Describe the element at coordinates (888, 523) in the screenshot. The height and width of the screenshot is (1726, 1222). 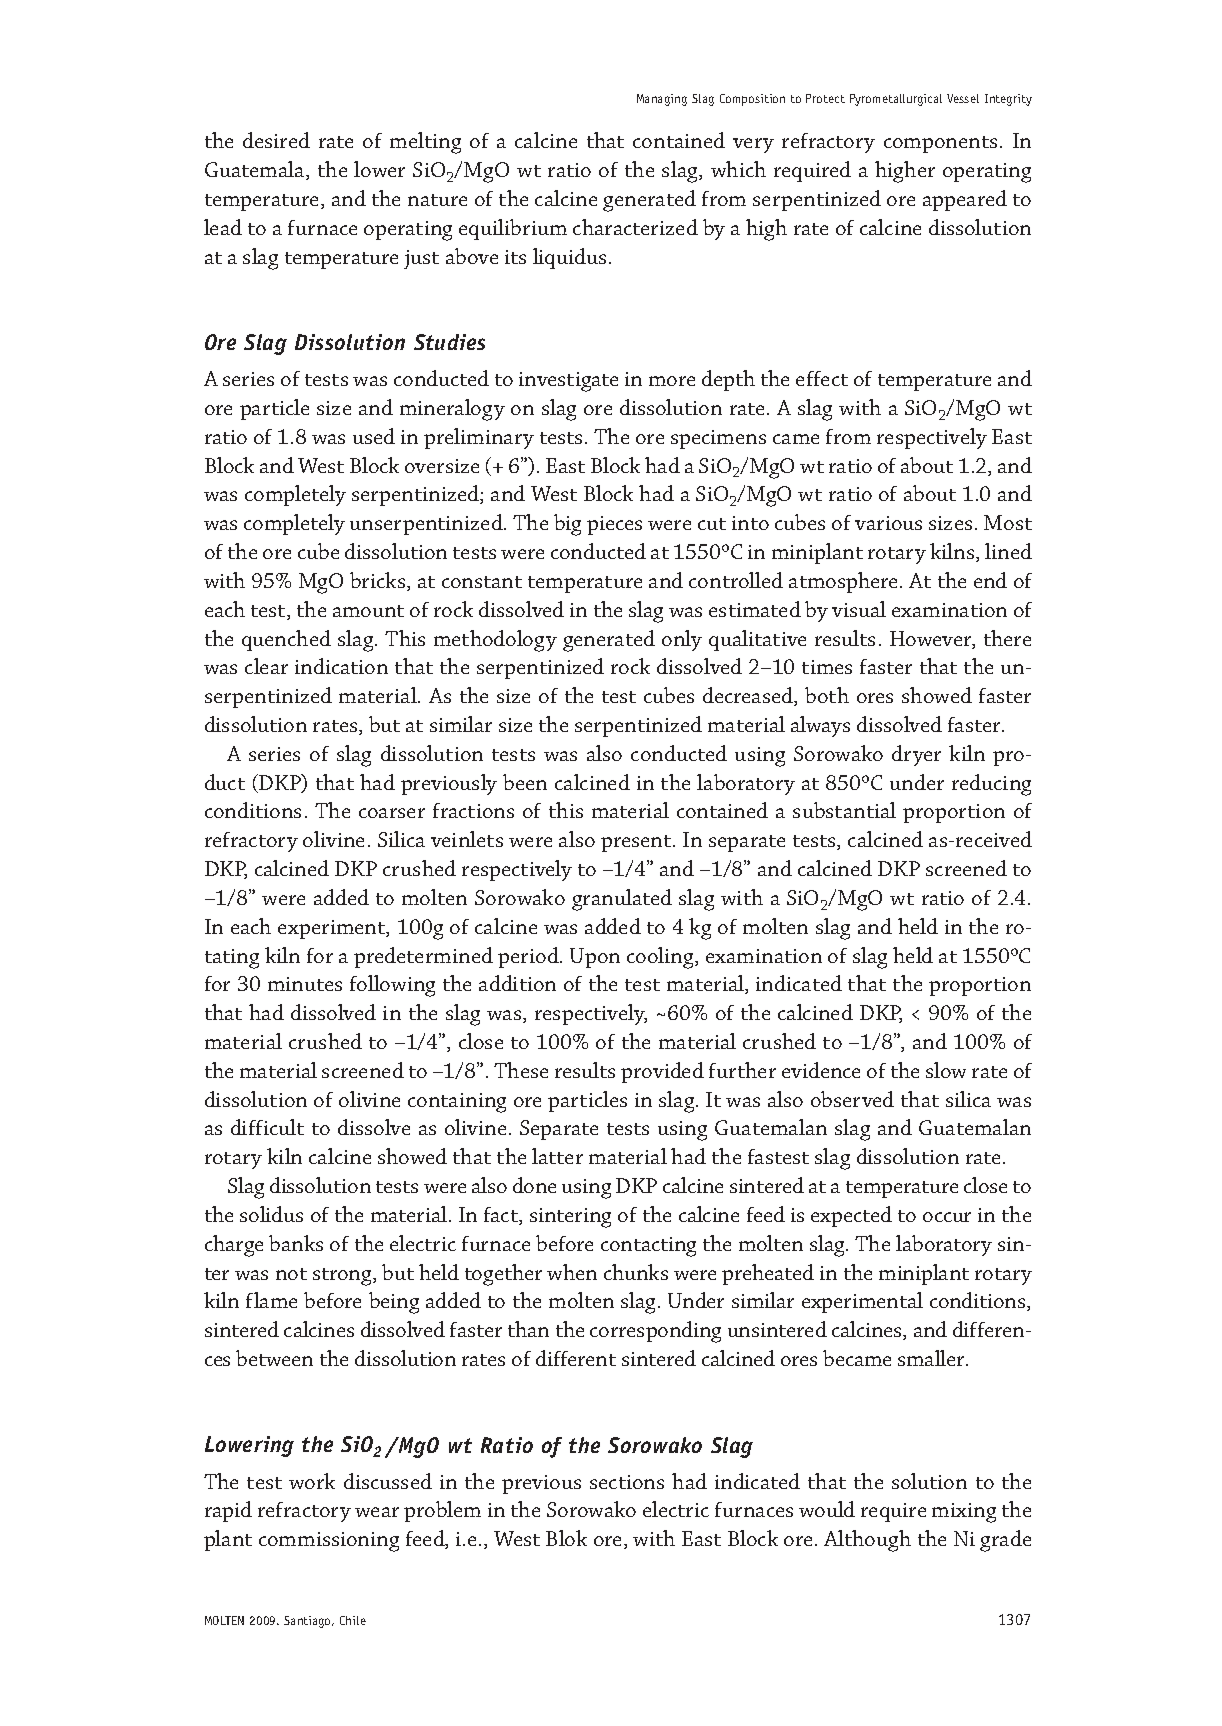
I see `various` at that location.
